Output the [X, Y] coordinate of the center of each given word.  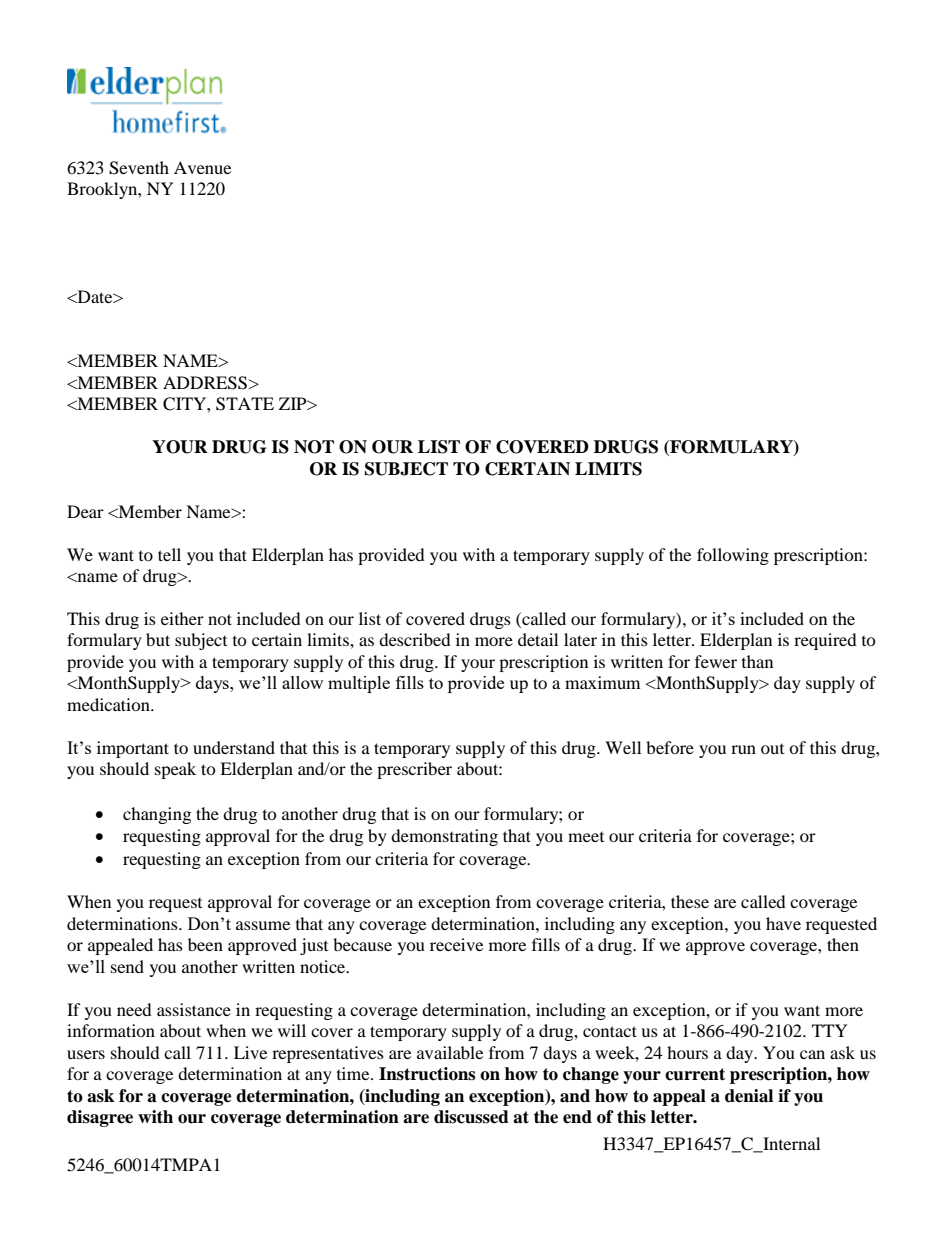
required [825, 641]
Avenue [202, 167]
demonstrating [444, 837]
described [415, 639]
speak [175, 770]
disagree [100, 1118]
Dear [85, 511]
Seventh [139, 168]
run [743, 749]
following [733, 556]
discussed [471, 1117]
